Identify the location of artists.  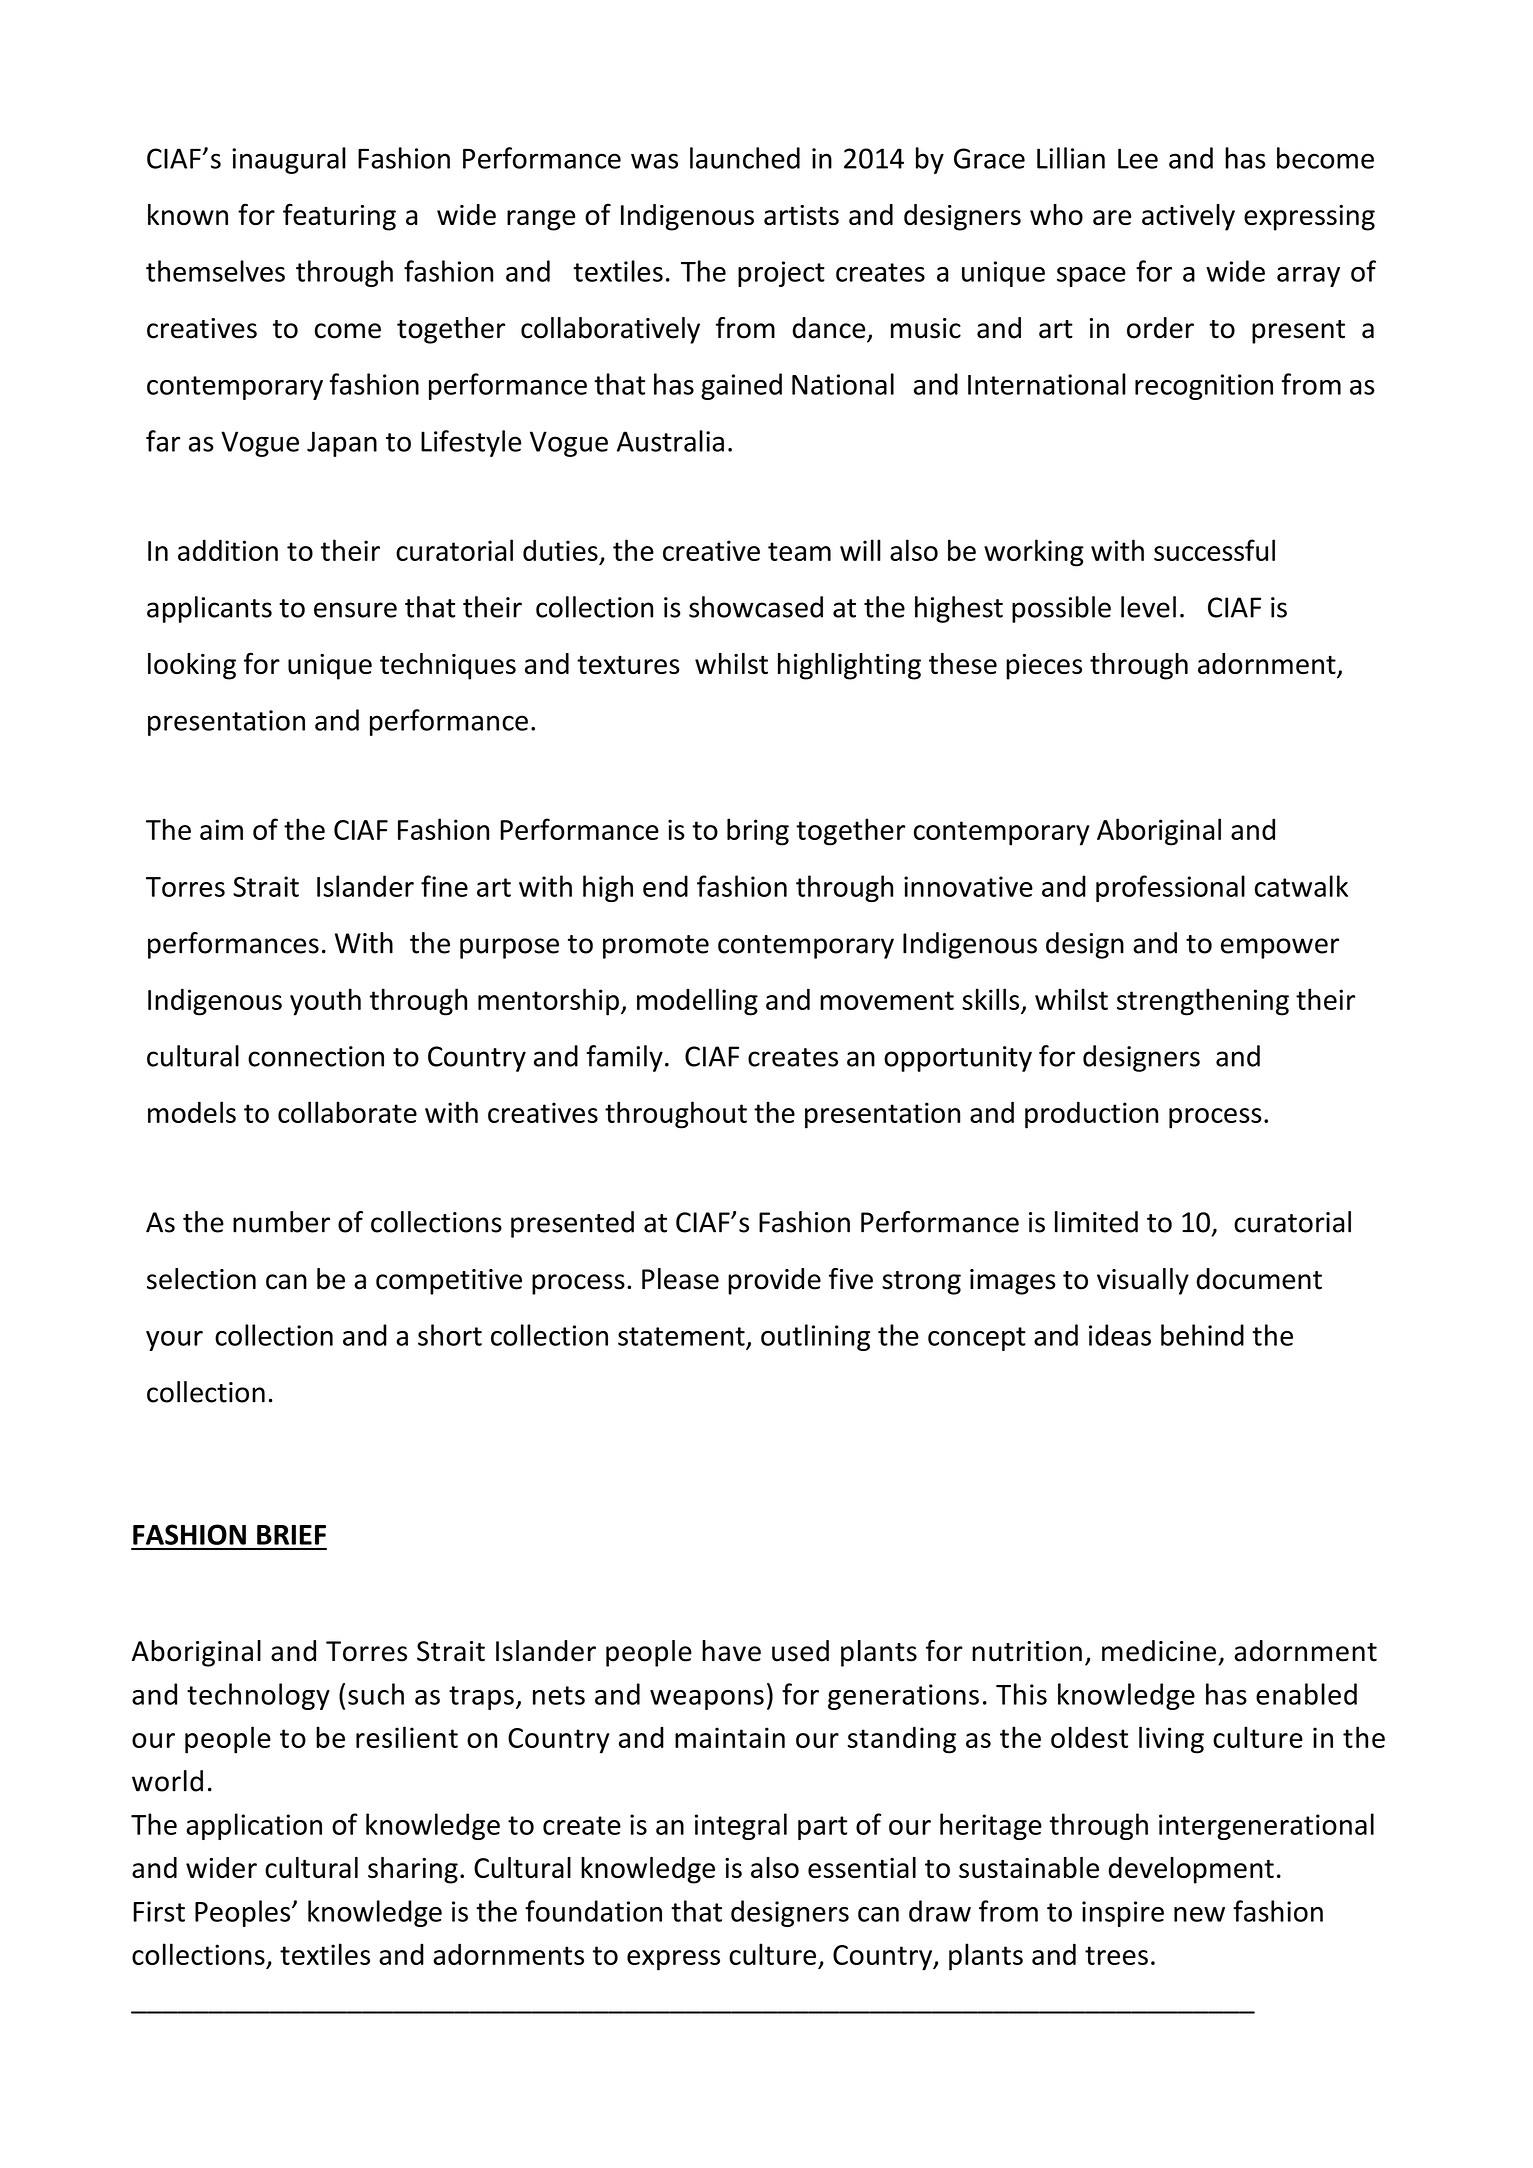
(801, 215).
